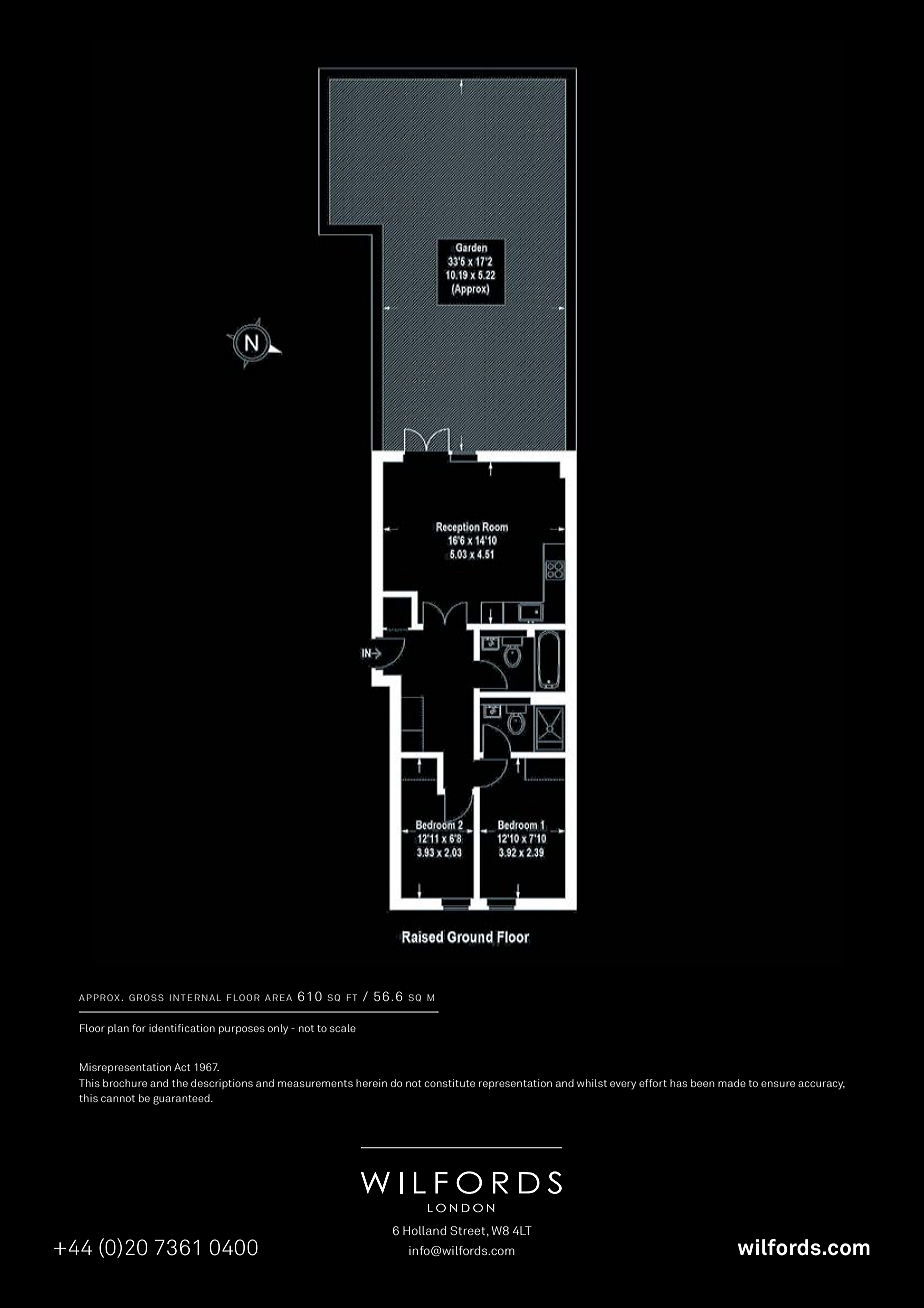 The image size is (924, 1308). I want to click on constitute, so click(450, 1083).
